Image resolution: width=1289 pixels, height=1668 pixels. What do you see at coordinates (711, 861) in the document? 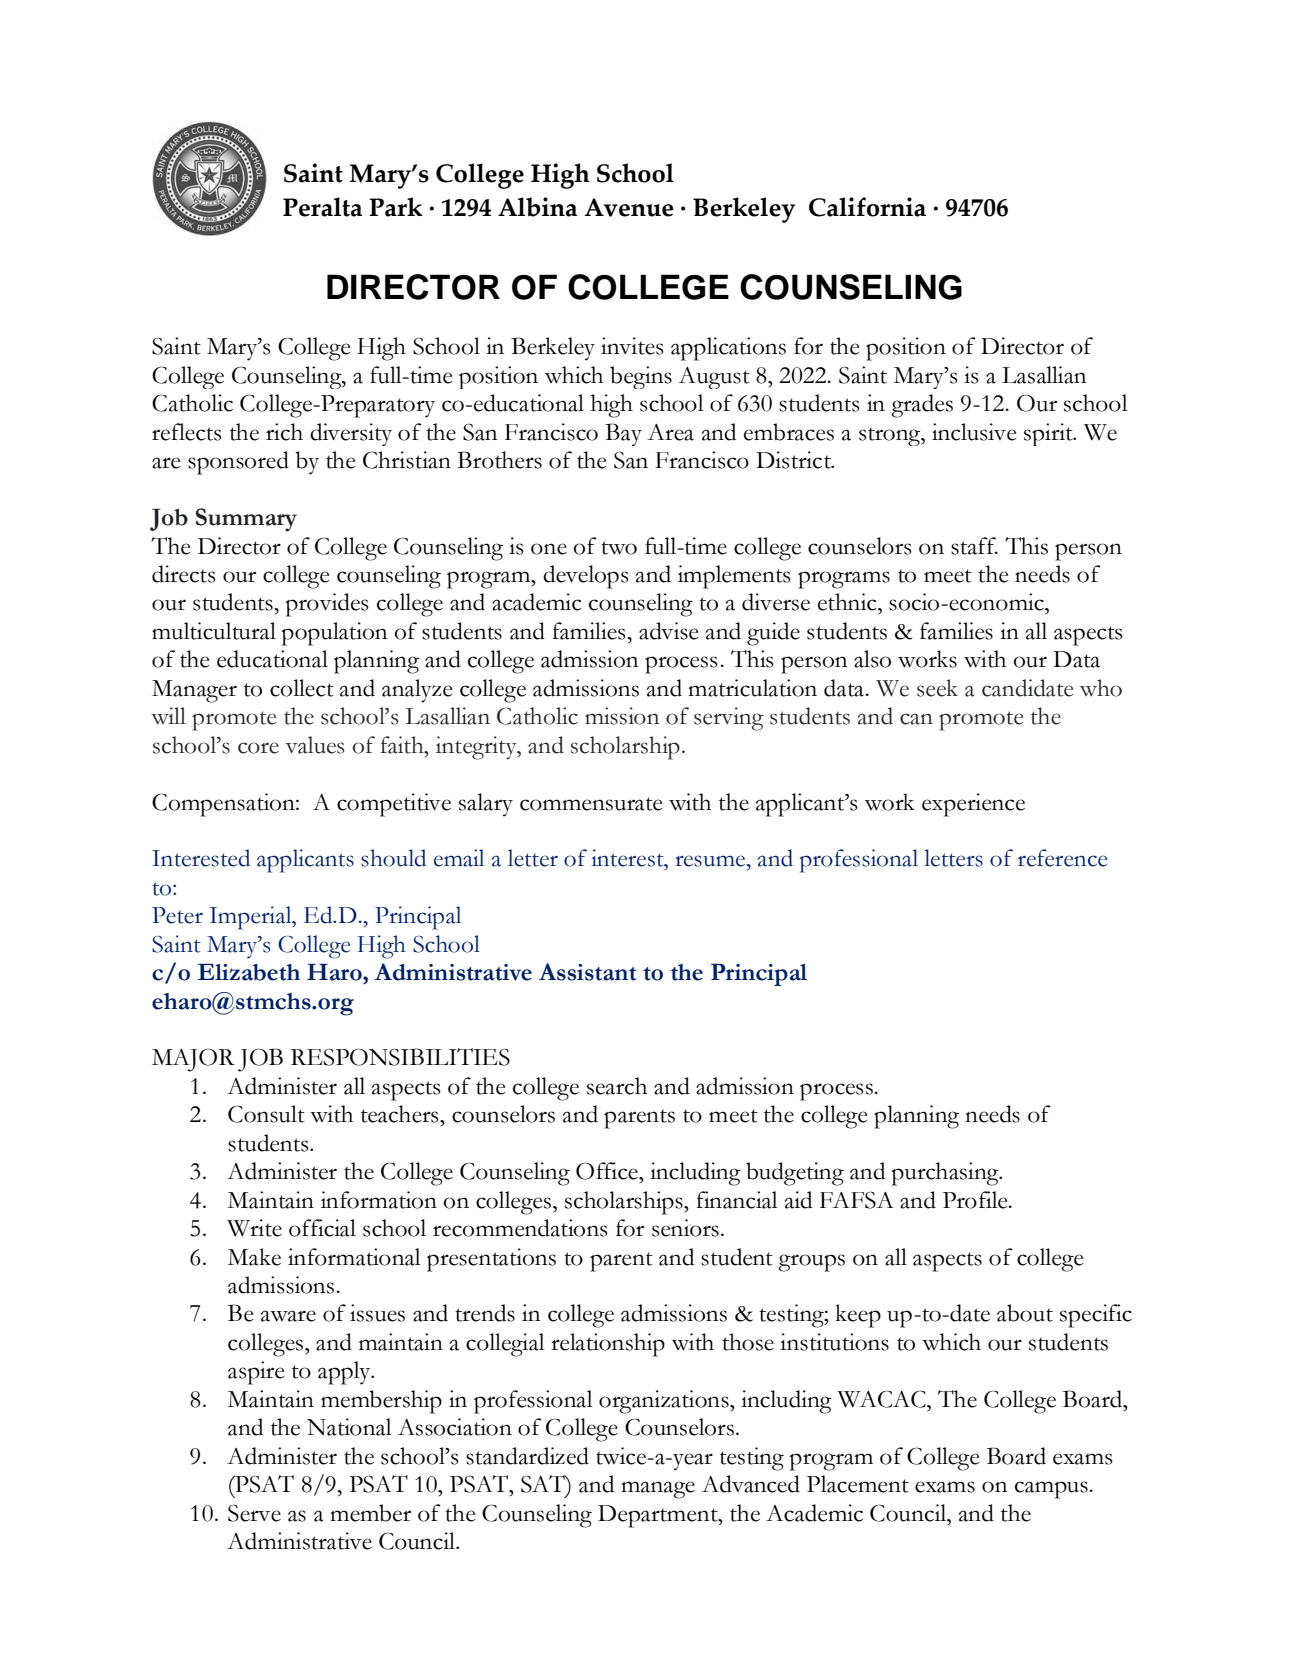
I see `resume` at bounding box center [711, 861].
